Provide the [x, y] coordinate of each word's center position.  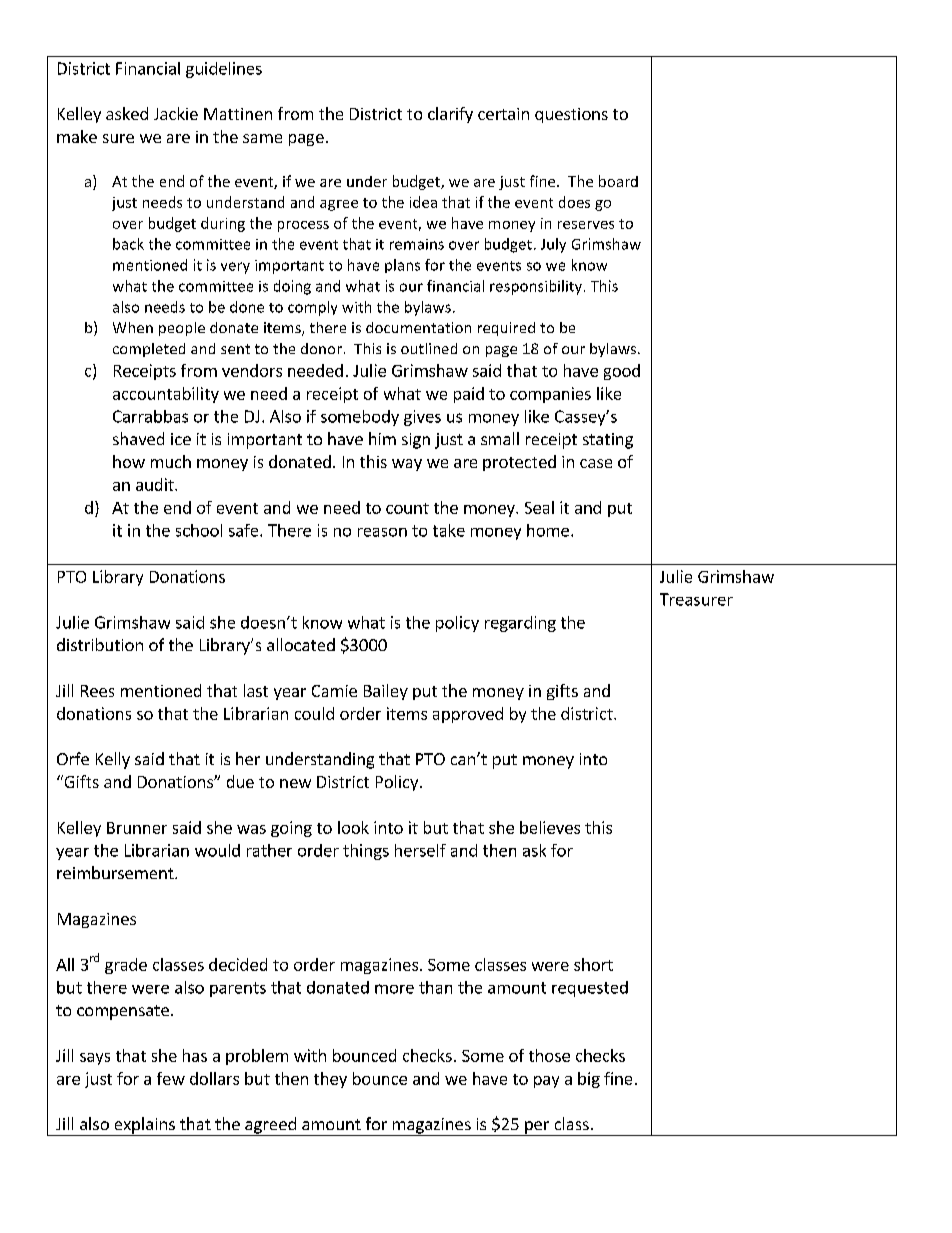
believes [550, 827]
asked [127, 113]
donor [321, 348]
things [366, 852]
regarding [520, 624]
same [262, 138]
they [330, 1080]
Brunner [137, 828]
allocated [301, 644]
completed [149, 350]
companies [550, 395]
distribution [100, 644]
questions [571, 115]
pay [546, 1082]
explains [144, 1126]
